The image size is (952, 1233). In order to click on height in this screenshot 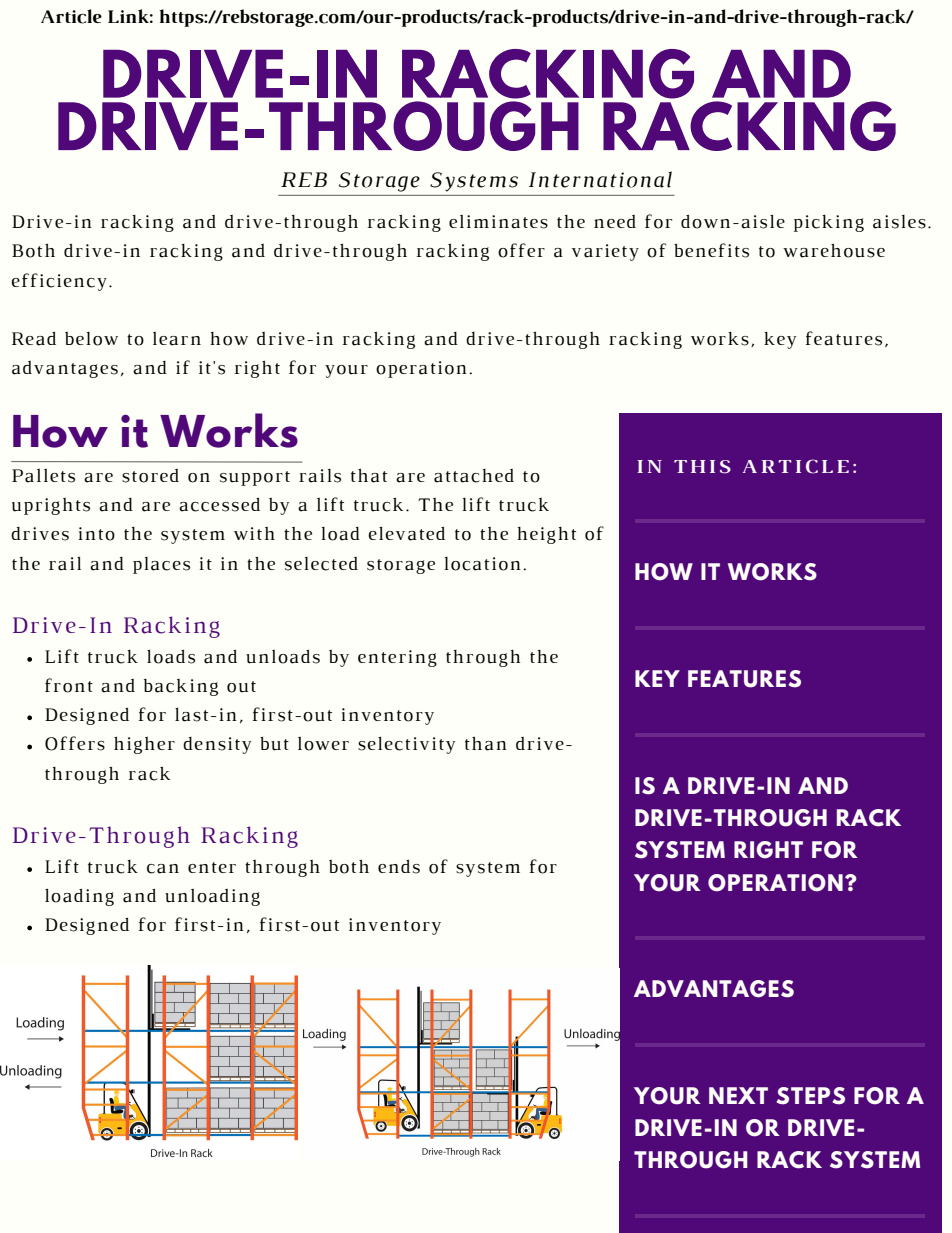, I will do `click(546, 535)`.
